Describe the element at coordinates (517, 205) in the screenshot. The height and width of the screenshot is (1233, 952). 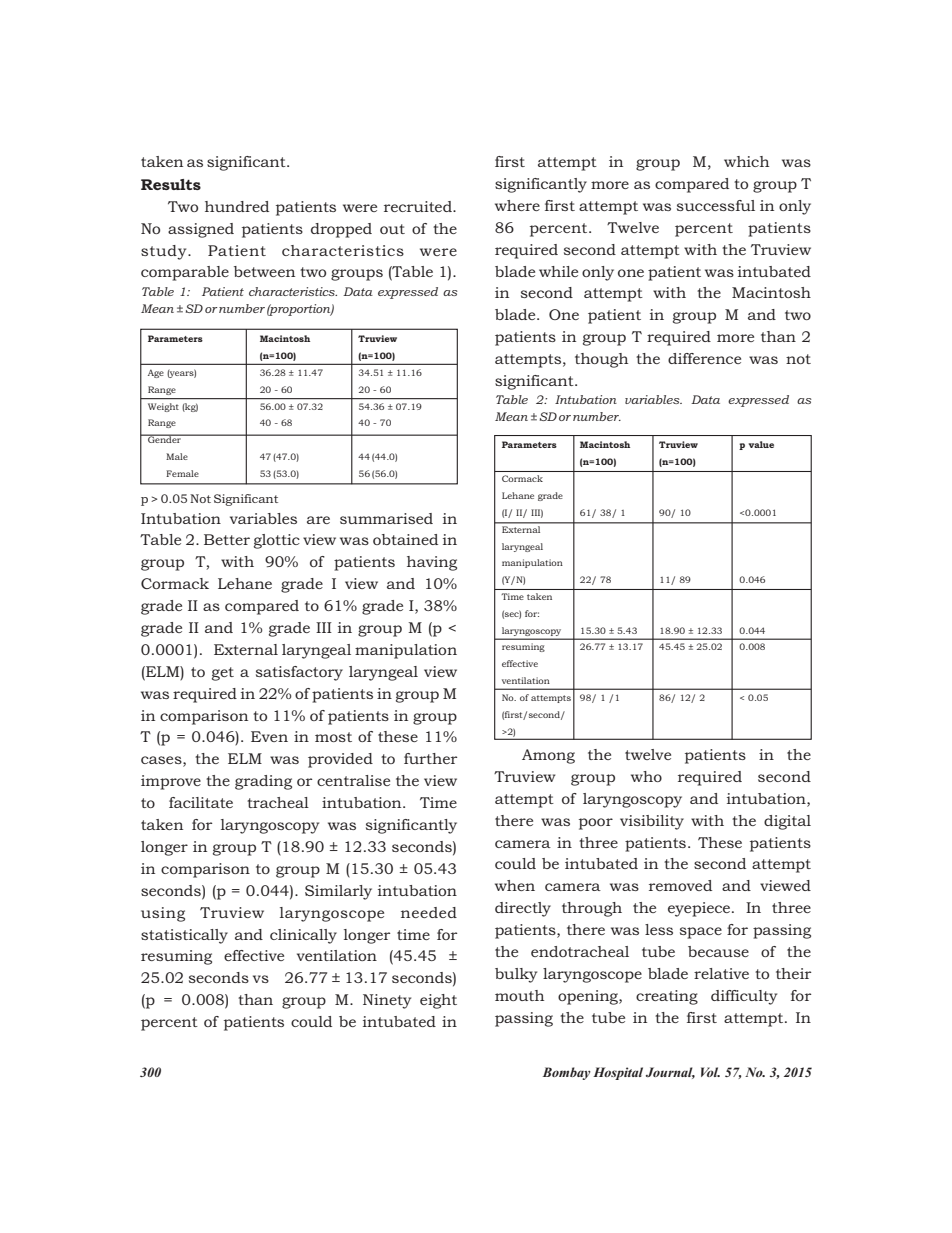
I see `where` at that location.
